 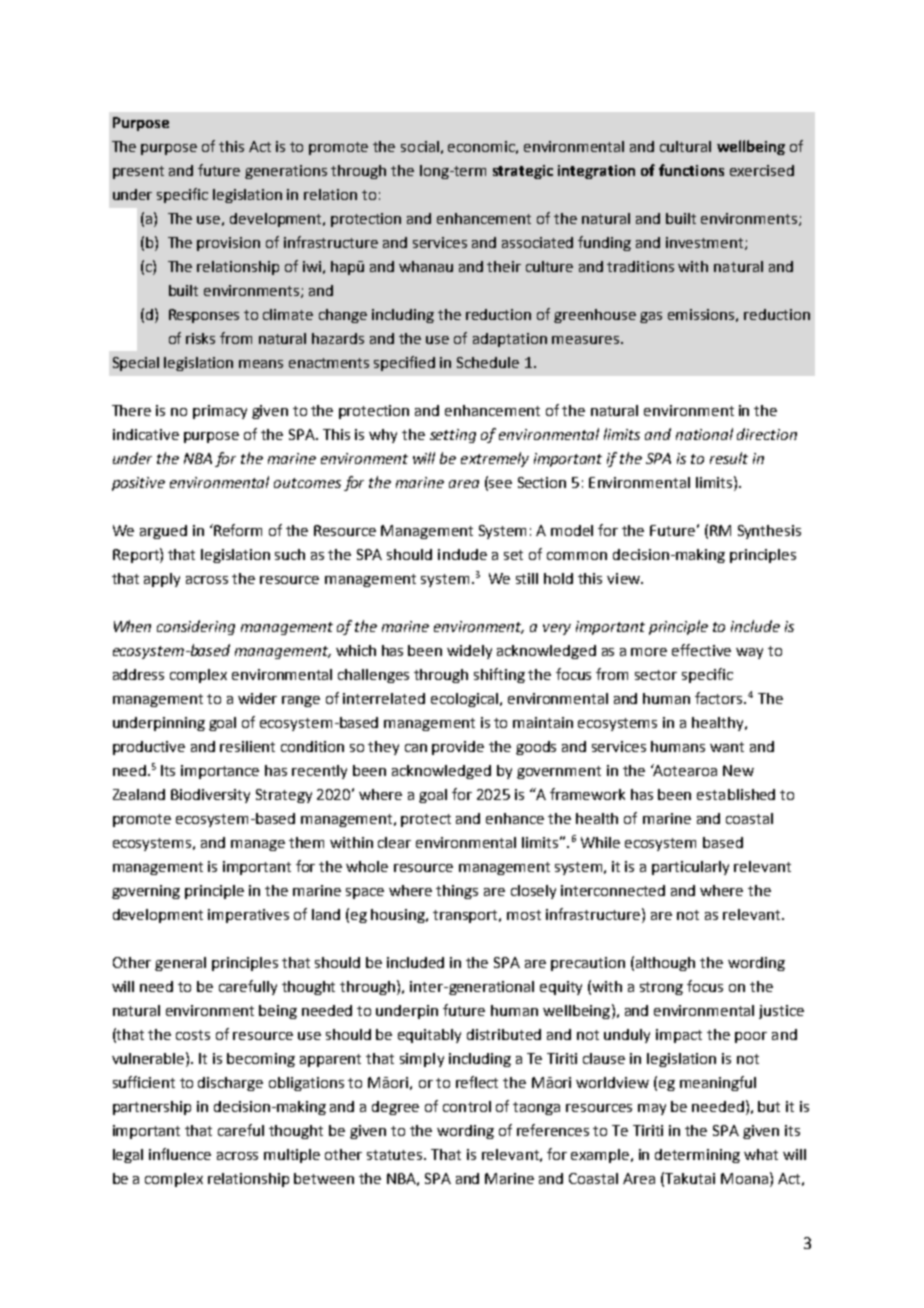 I want to click on considering, so click(x=196, y=627).
